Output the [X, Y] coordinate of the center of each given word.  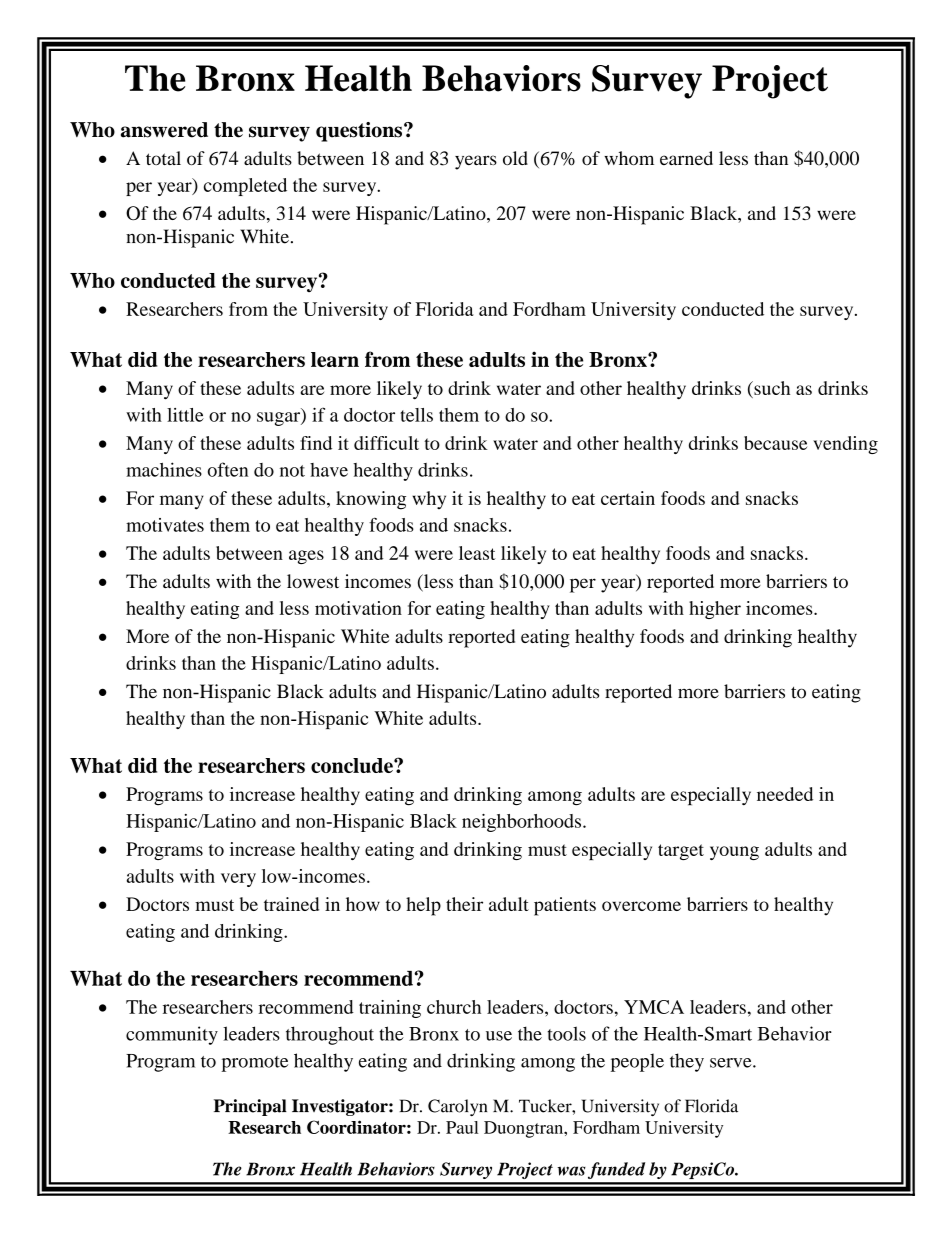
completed [245, 187]
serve [732, 1063]
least [477, 553]
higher [715, 610]
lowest [313, 581]
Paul [462, 1127]
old [515, 158]
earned [686, 158]
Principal [250, 1107]
